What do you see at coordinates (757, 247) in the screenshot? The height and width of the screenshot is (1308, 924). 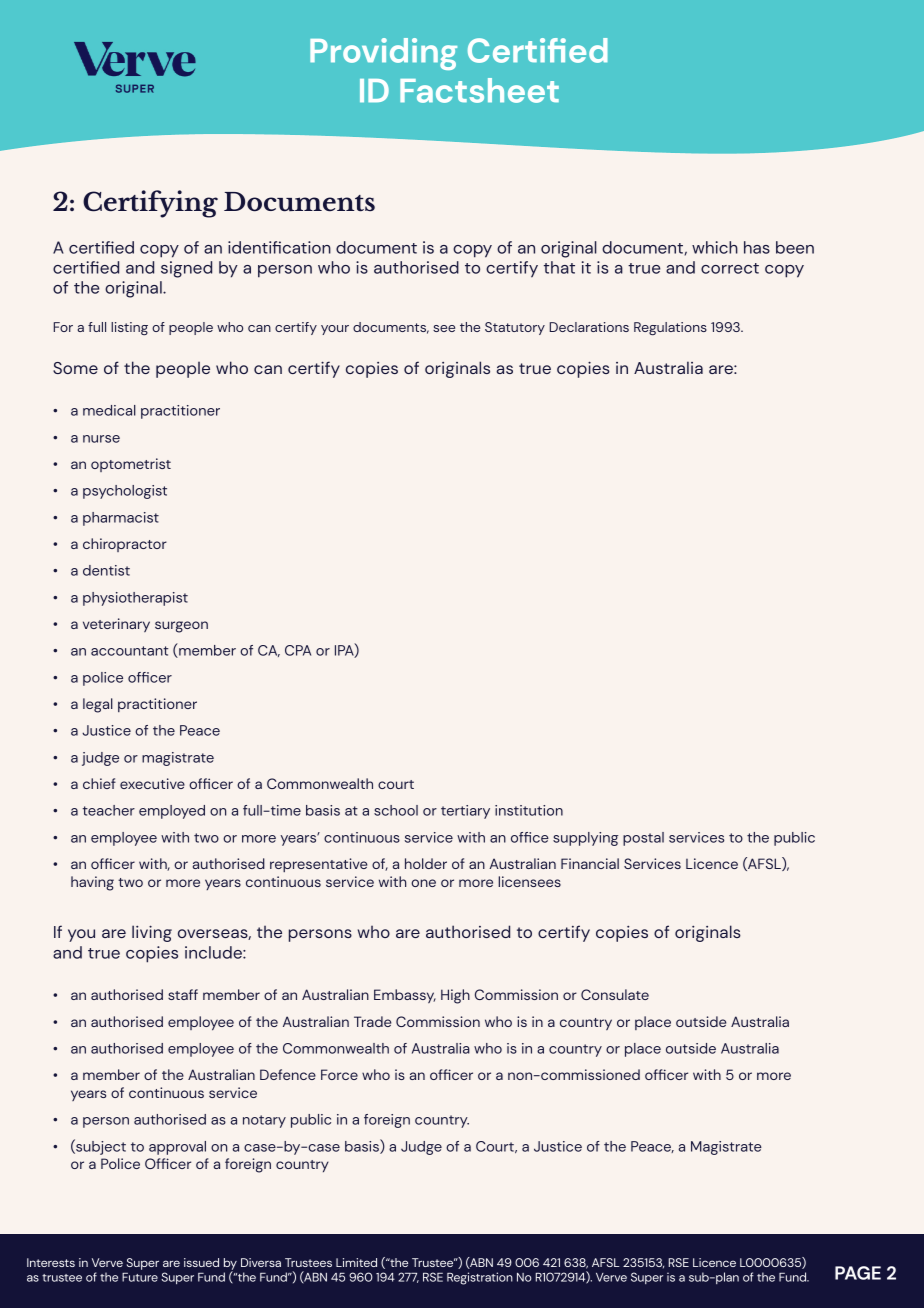 I see `has` at bounding box center [757, 247].
